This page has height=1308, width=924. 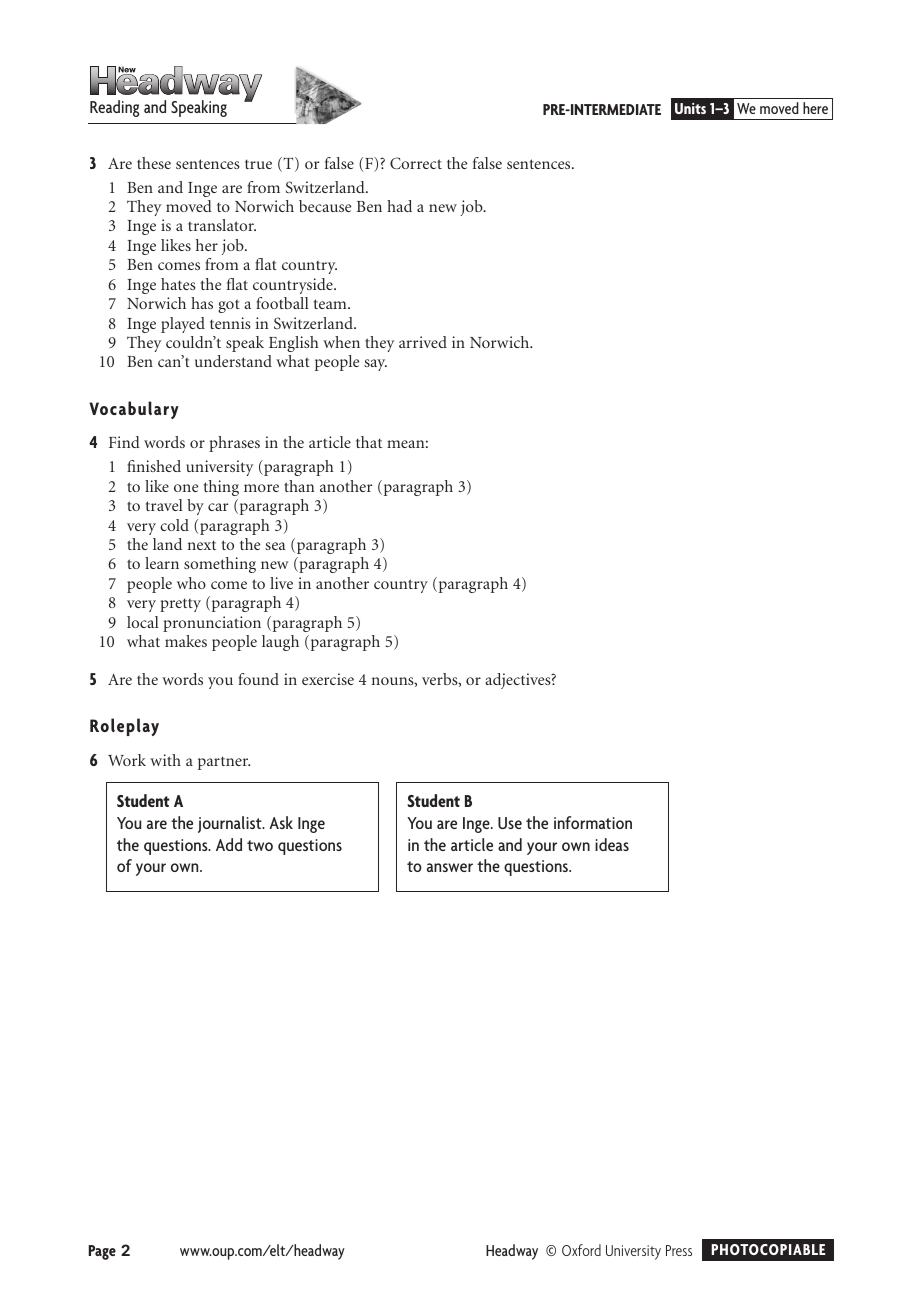 I want to click on Vocabulary, so click(x=134, y=410).
